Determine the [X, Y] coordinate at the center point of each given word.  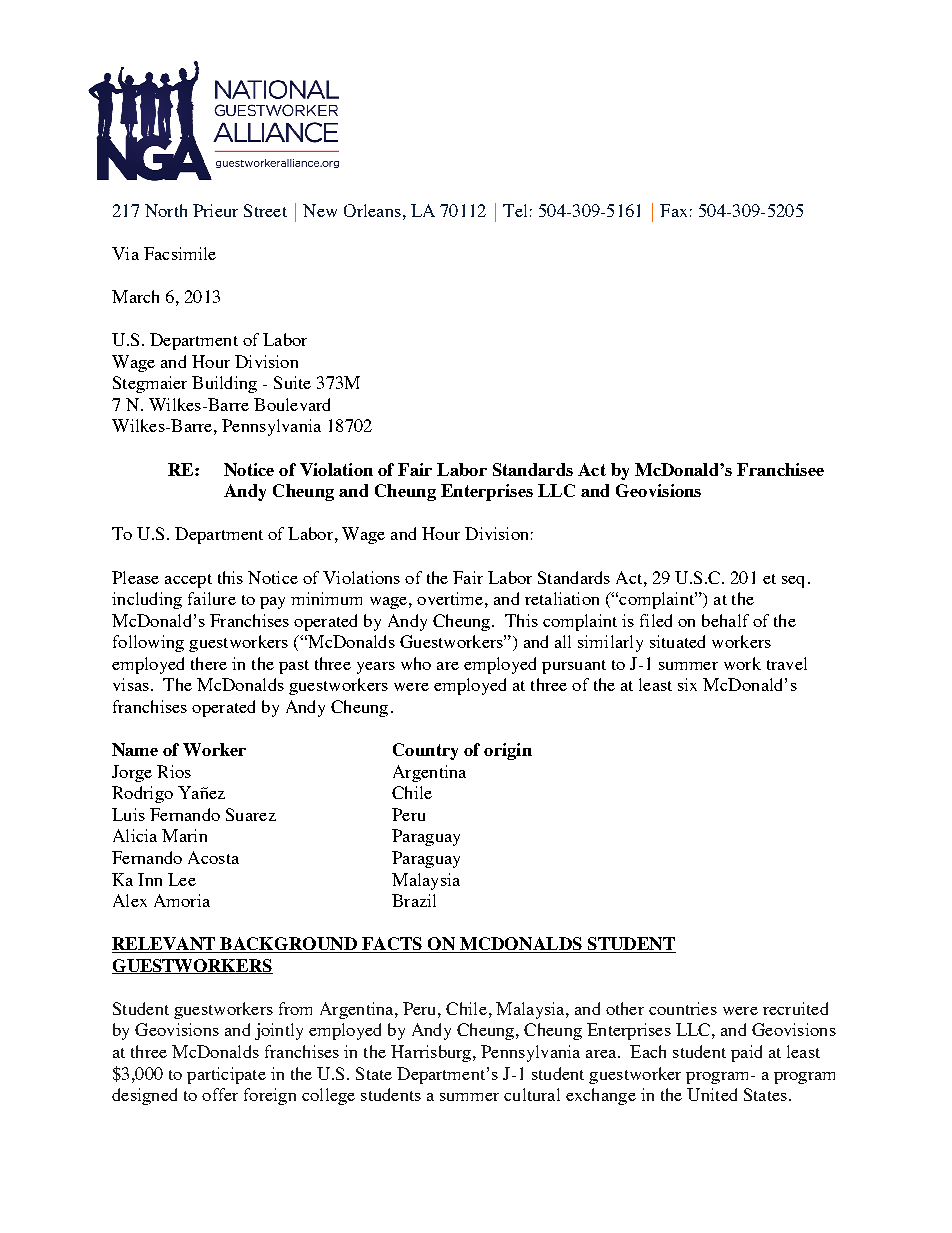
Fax [673, 210]
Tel [515, 210]
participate [226, 1075]
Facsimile [180, 253]
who [416, 663]
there [209, 663]
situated [677, 641]
